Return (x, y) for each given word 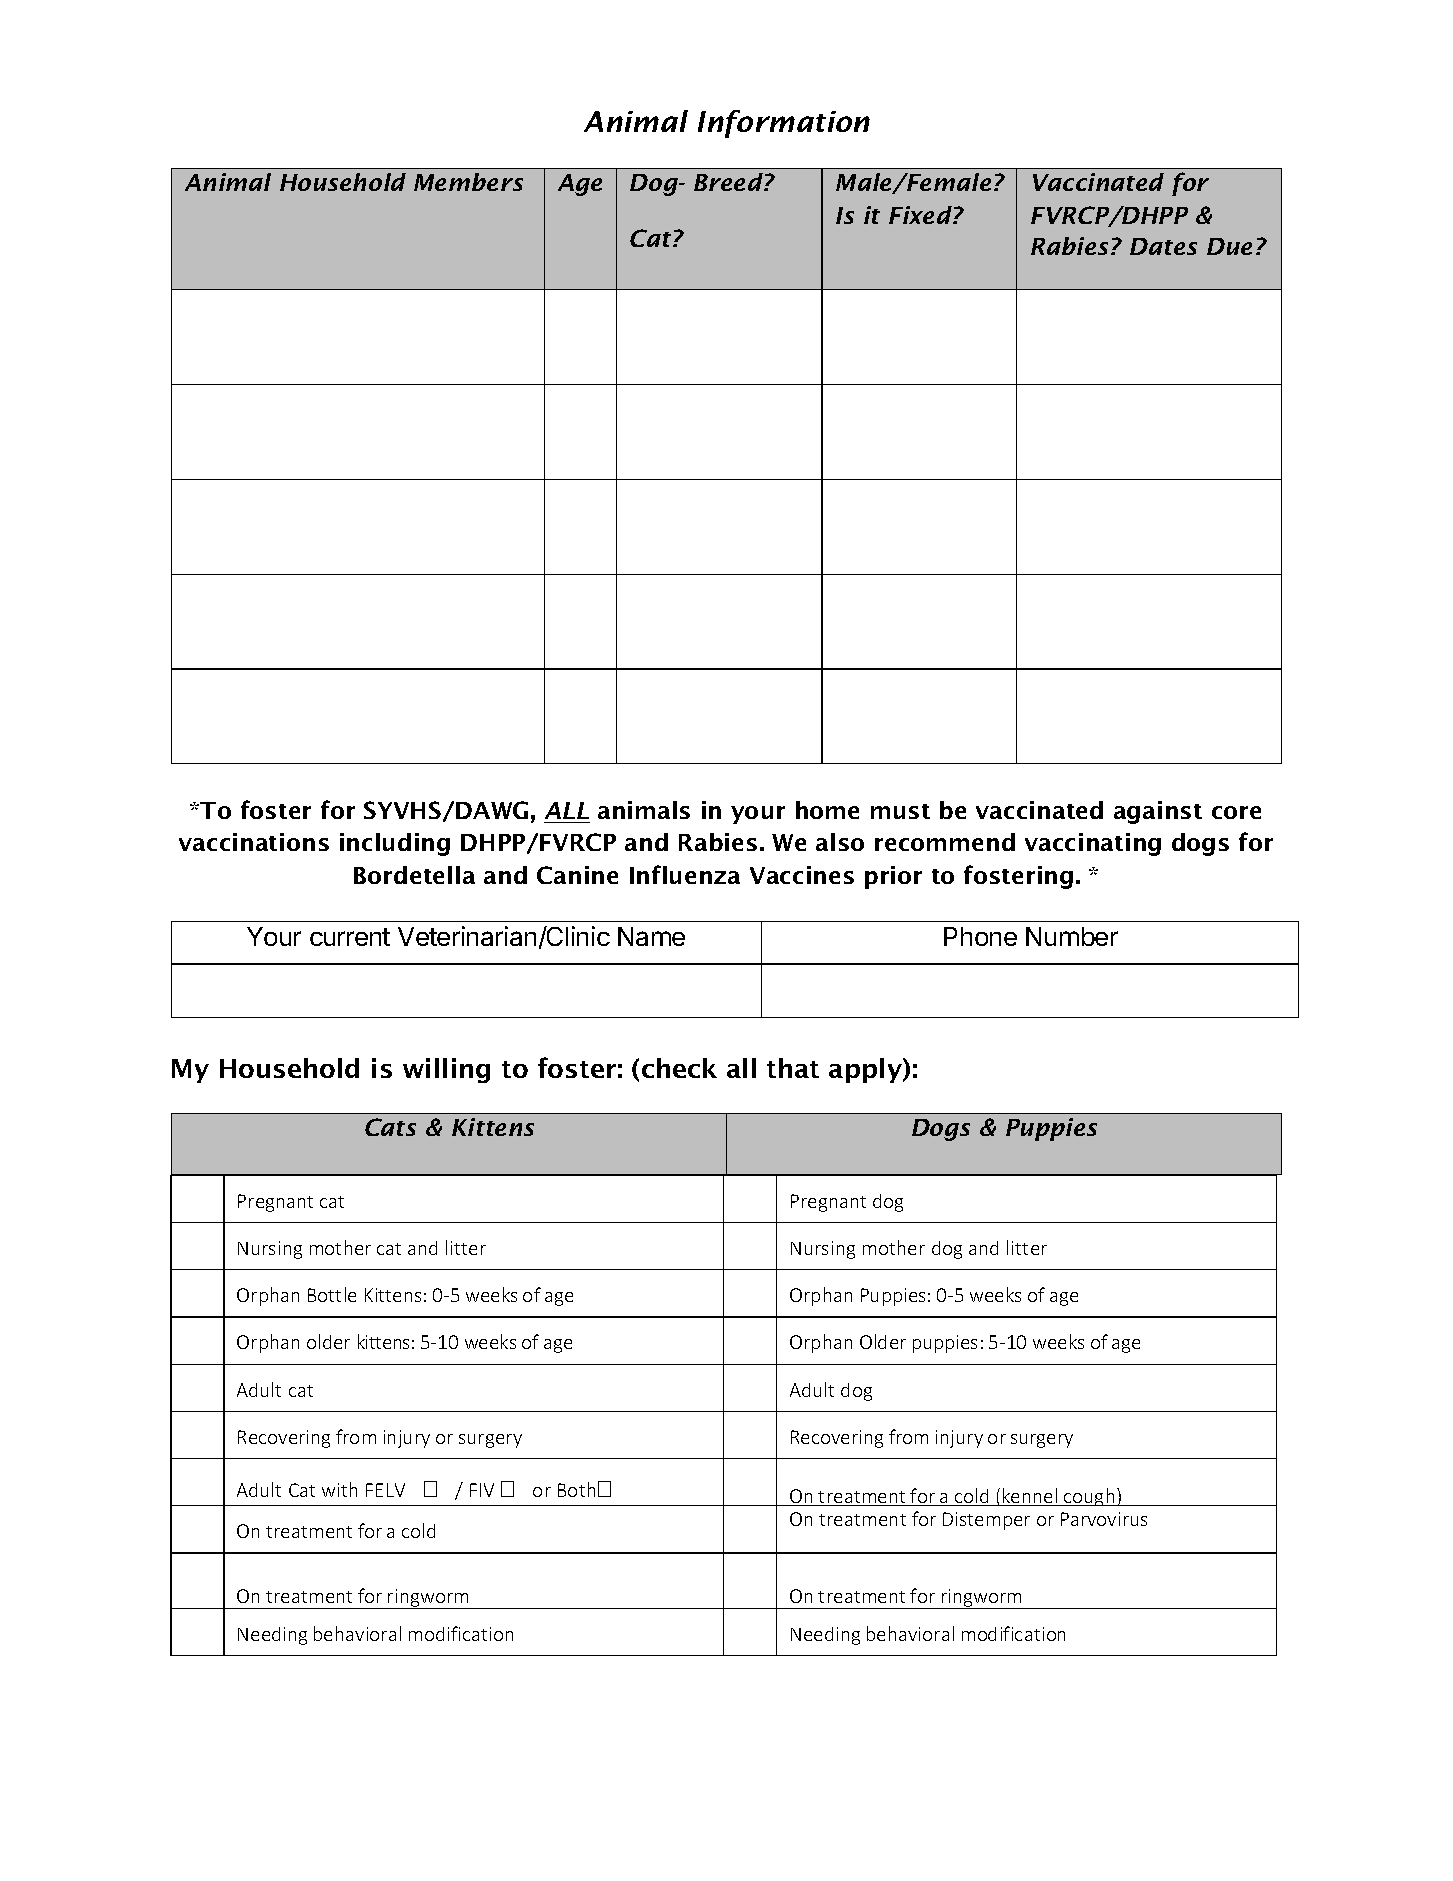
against (1158, 812)
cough (1089, 1497)
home (827, 810)
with (339, 1489)
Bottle (332, 1294)
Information (784, 124)
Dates (1163, 246)
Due (1229, 246)
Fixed (921, 215)
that (793, 1068)
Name (651, 936)
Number (1072, 936)
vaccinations (254, 842)
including (395, 844)
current (350, 937)
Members (468, 182)
